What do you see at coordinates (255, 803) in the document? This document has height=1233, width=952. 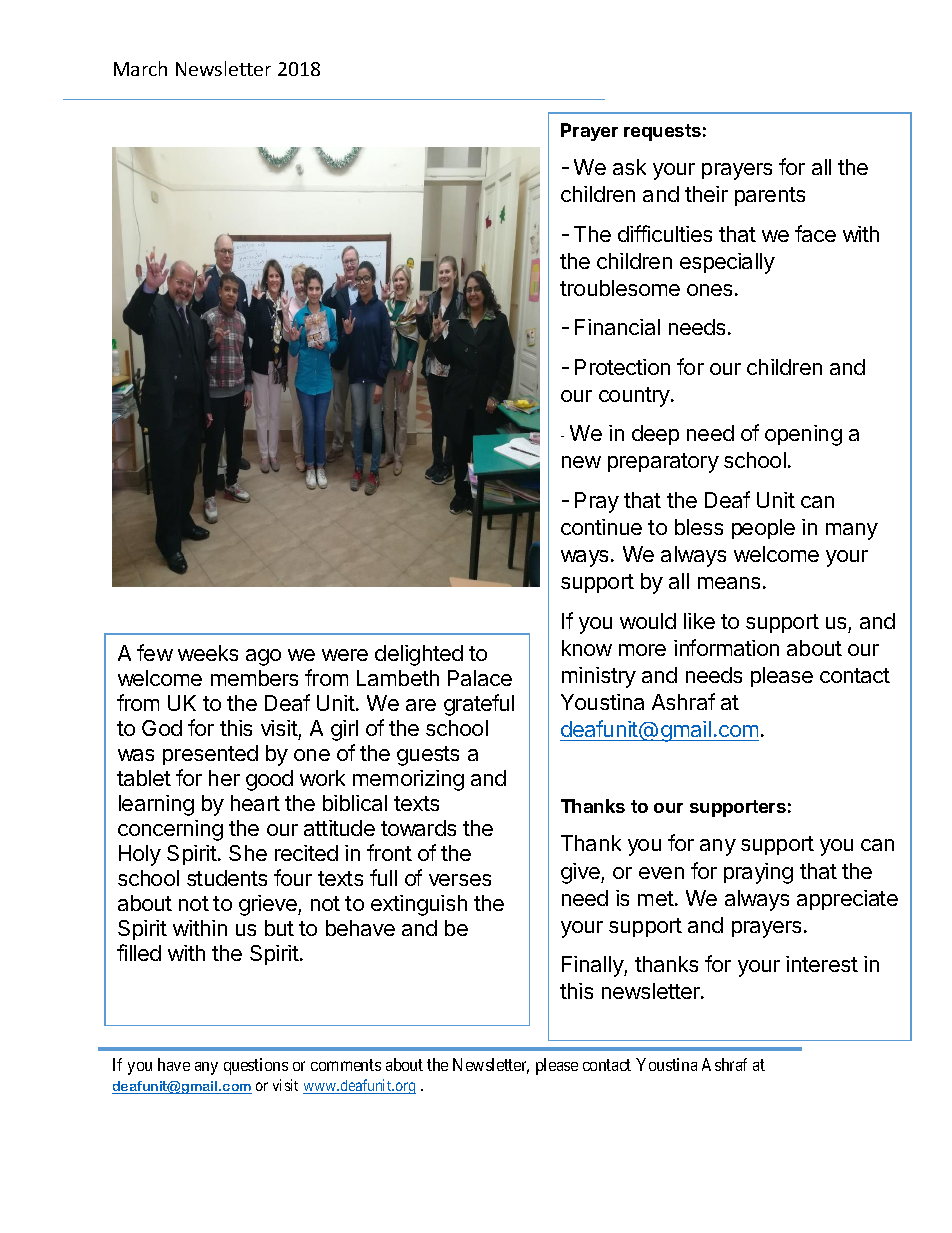 I see `heart` at bounding box center [255, 803].
